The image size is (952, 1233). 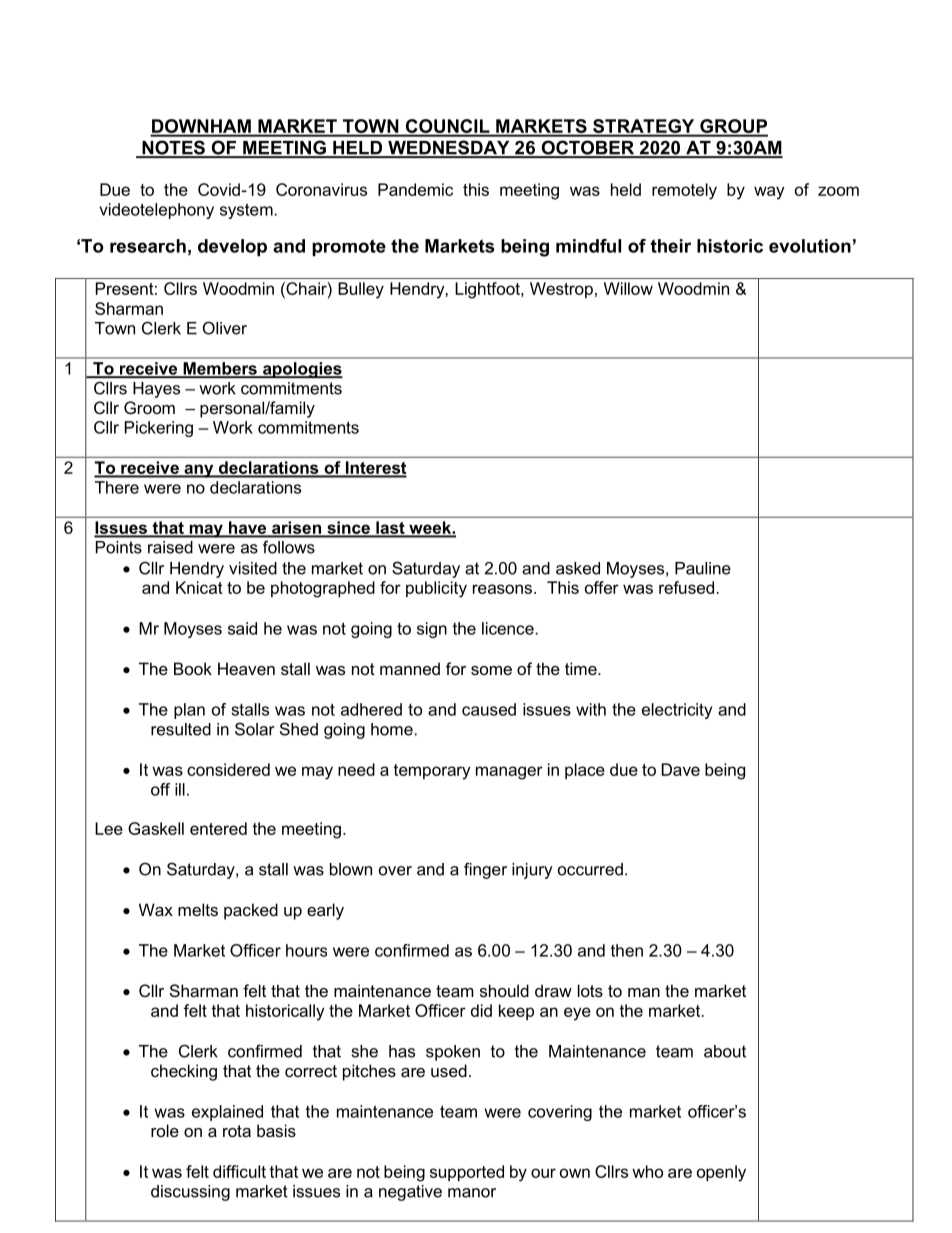 What do you see at coordinates (415, 189) in the image?
I see `Pandemic` at bounding box center [415, 189].
